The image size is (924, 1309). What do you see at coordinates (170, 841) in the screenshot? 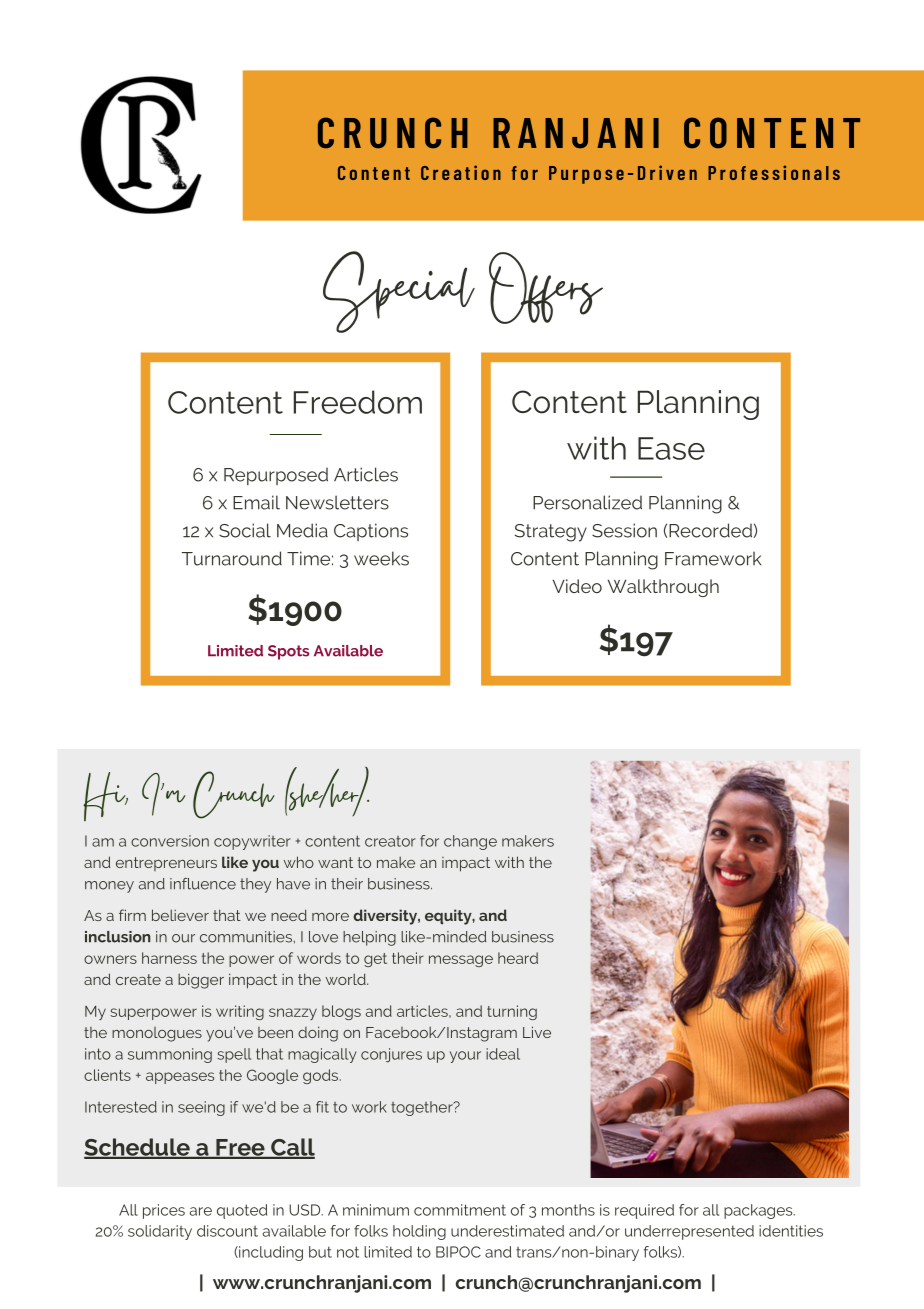
I see `conversion` at bounding box center [170, 841].
